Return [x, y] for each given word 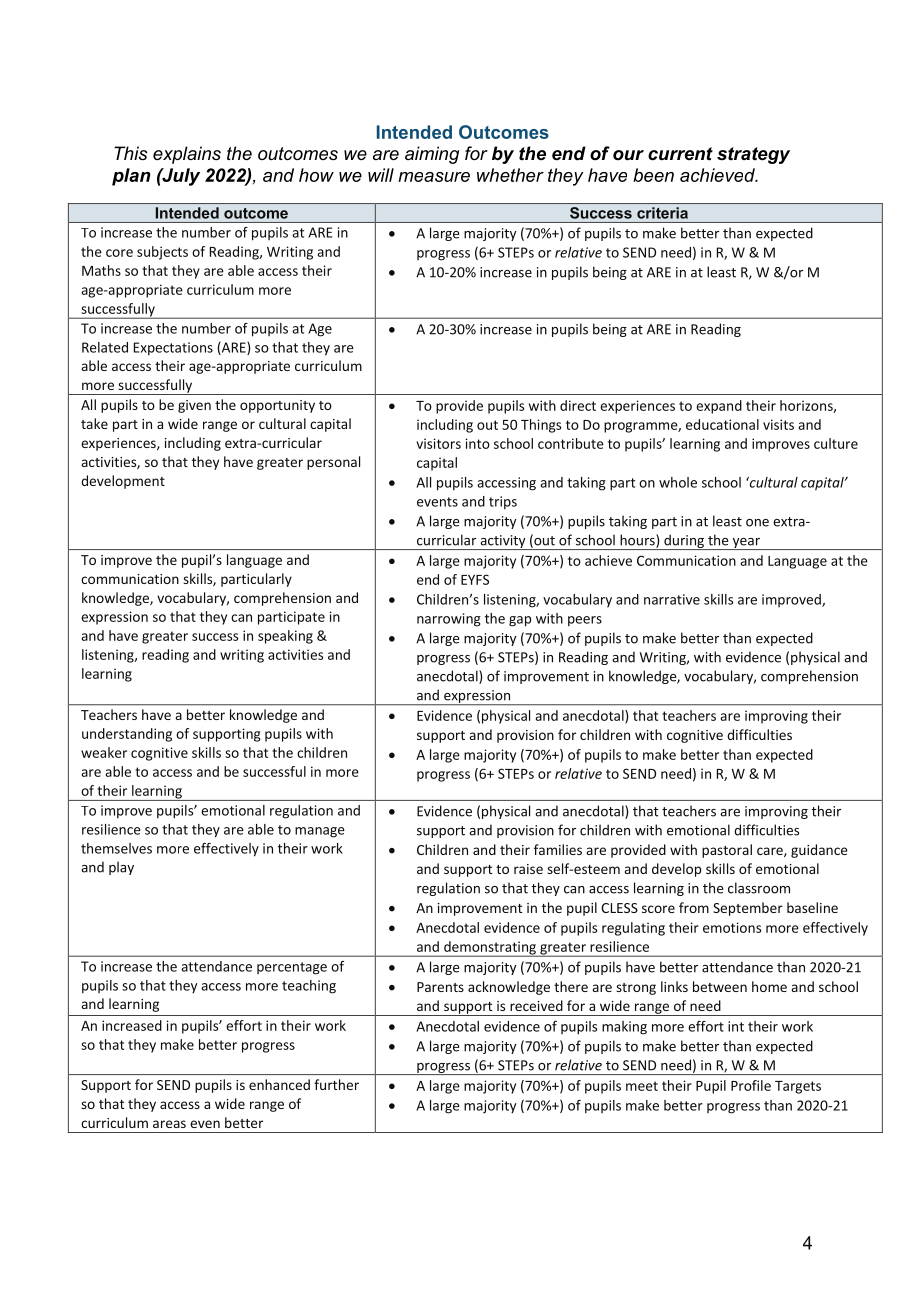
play [121, 868]
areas [169, 1124]
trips [503, 503]
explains [187, 155]
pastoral [727, 851]
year [746, 544]
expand [719, 407]
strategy [753, 155]
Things [541, 426]
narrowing [449, 620]
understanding [127, 735]
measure [434, 177]
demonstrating [490, 949]
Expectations [173, 349]
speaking [285, 637]
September [748, 909]
